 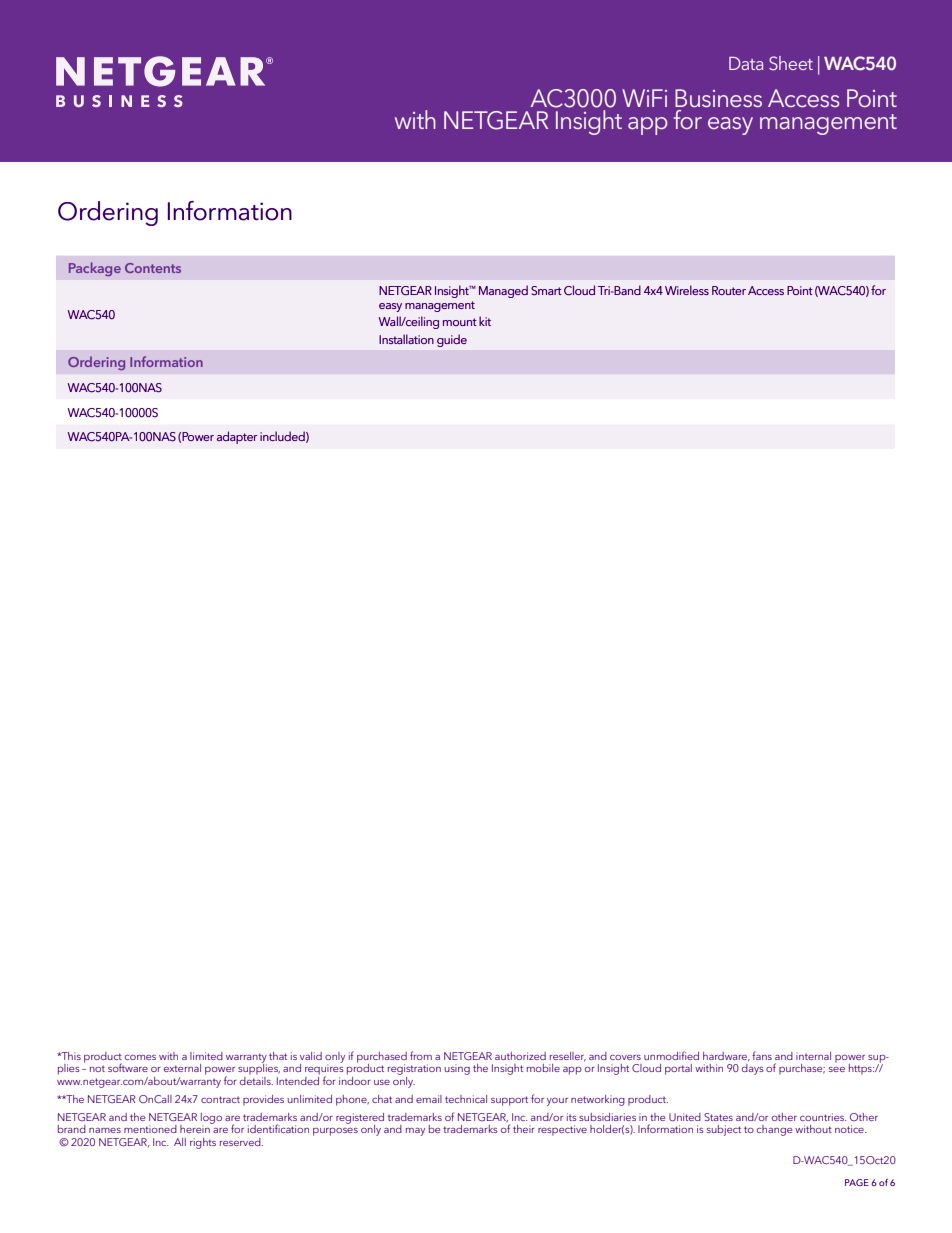 What do you see at coordinates (452, 340) in the document?
I see `guide` at bounding box center [452, 340].
